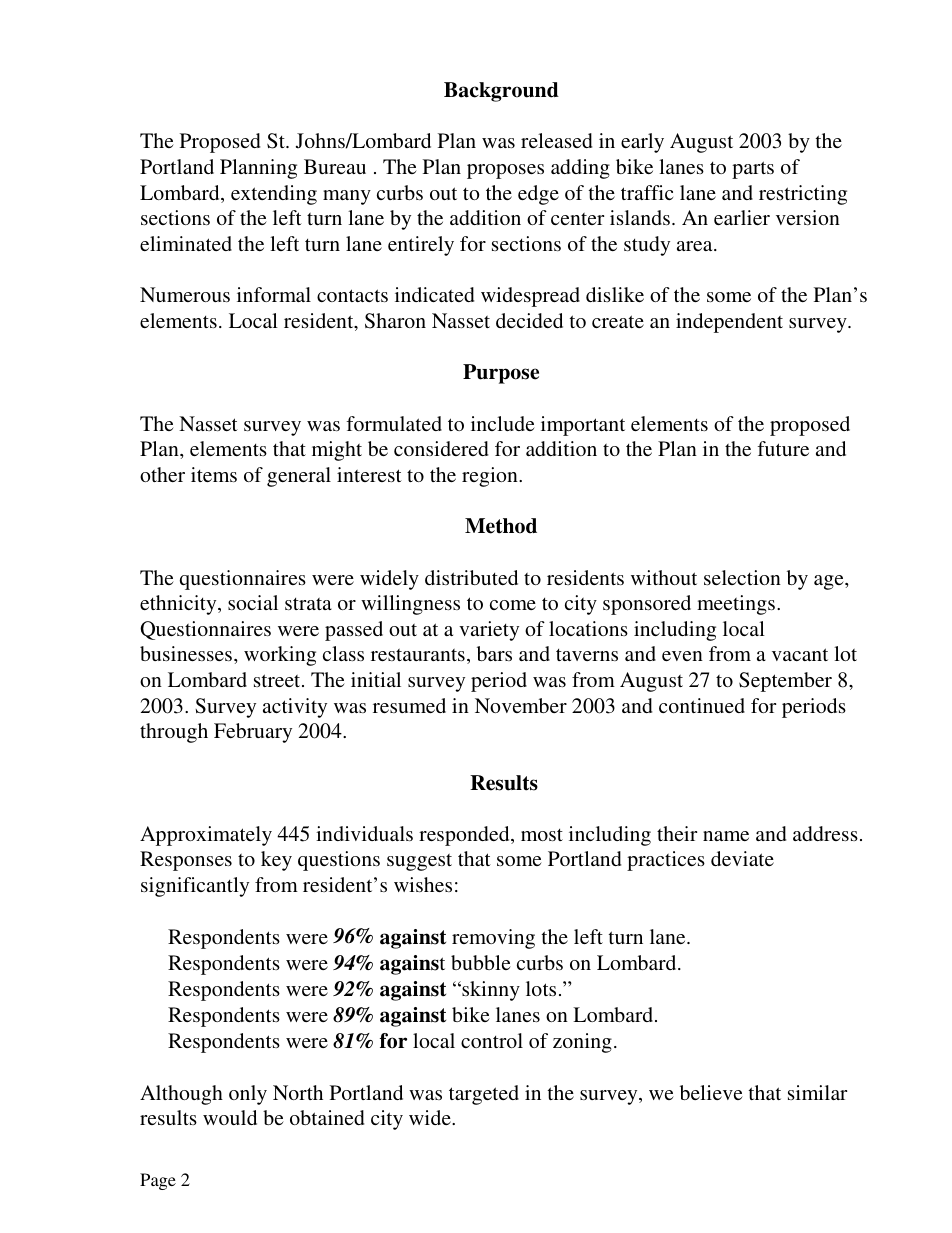 The height and width of the screenshot is (1233, 952). Describe the element at coordinates (753, 170) in the screenshot. I see `parts` at that location.
